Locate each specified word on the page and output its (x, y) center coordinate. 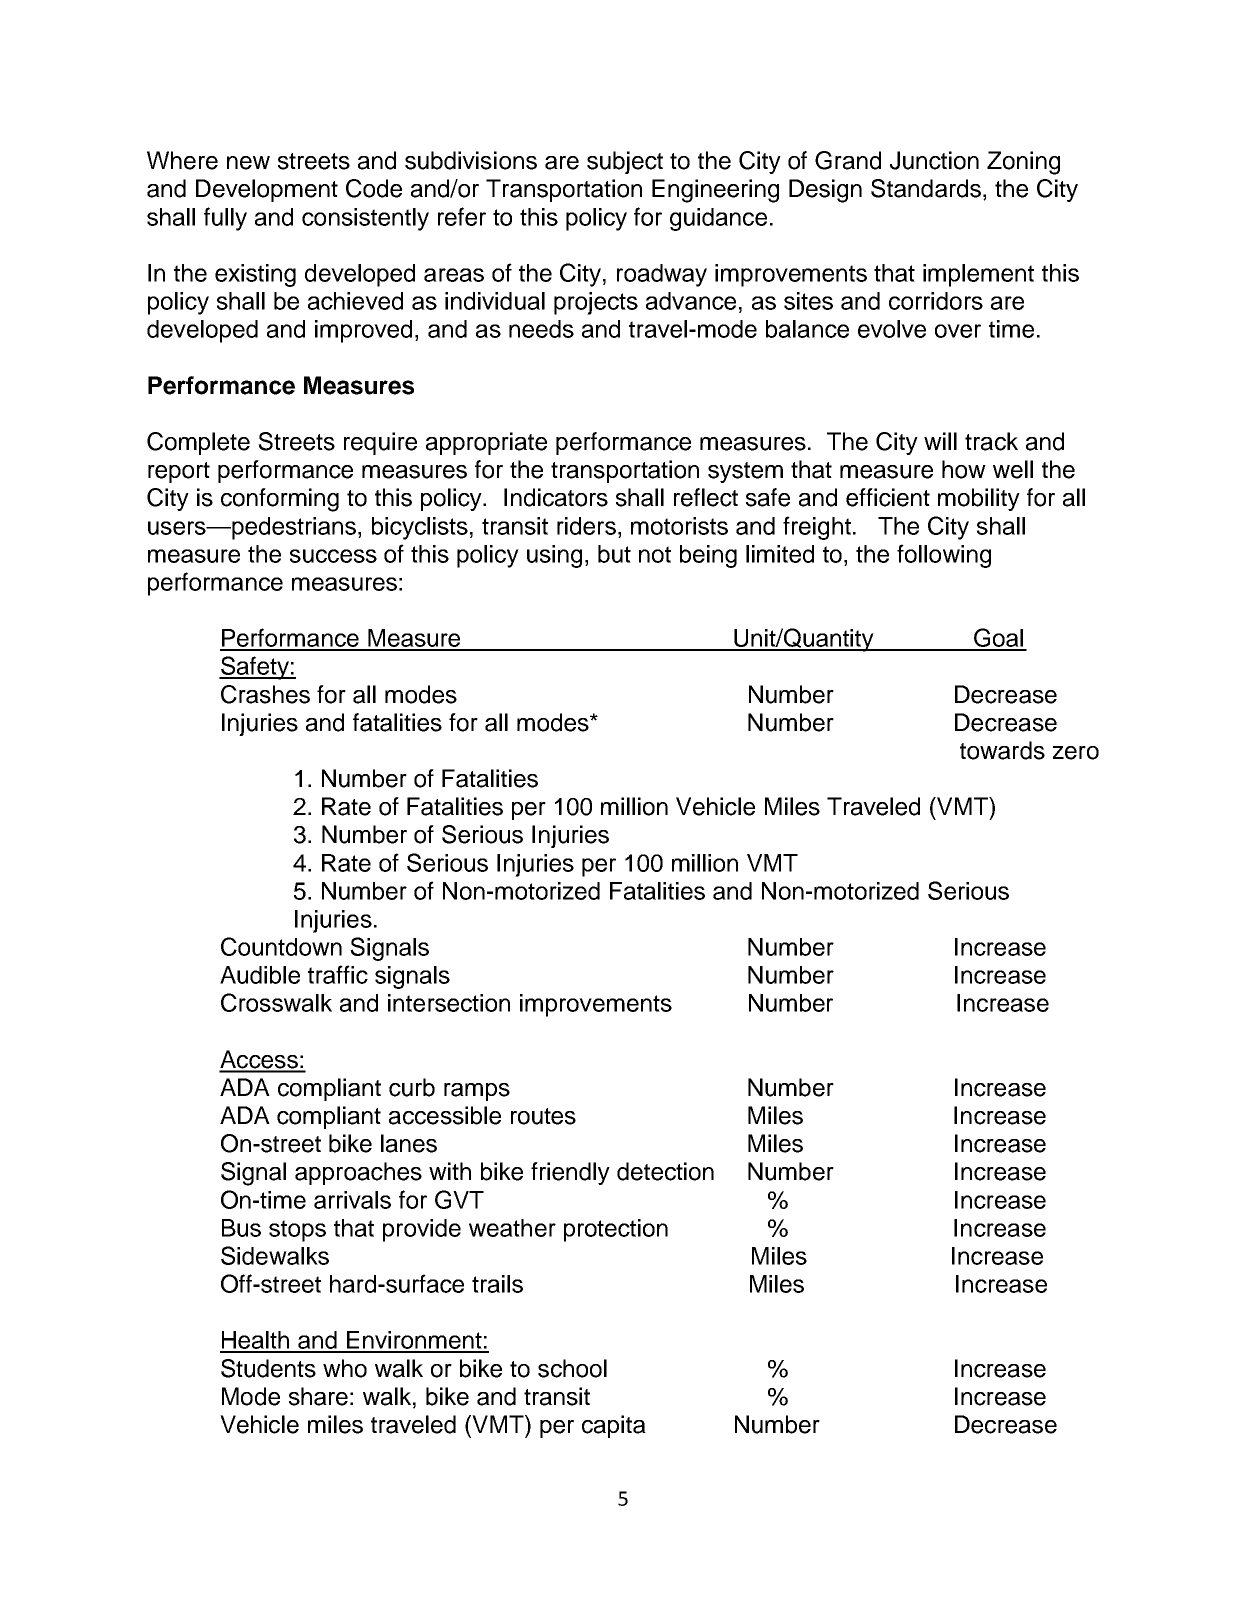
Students (268, 1368)
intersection (449, 1003)
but (614, 554)
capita (614, 1426)
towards (1002, 750)
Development (267, 190)
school (572, 1368)
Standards (926, 188)
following (944, 556)
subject (625, 162)
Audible (260, 975)
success (333, 556)
